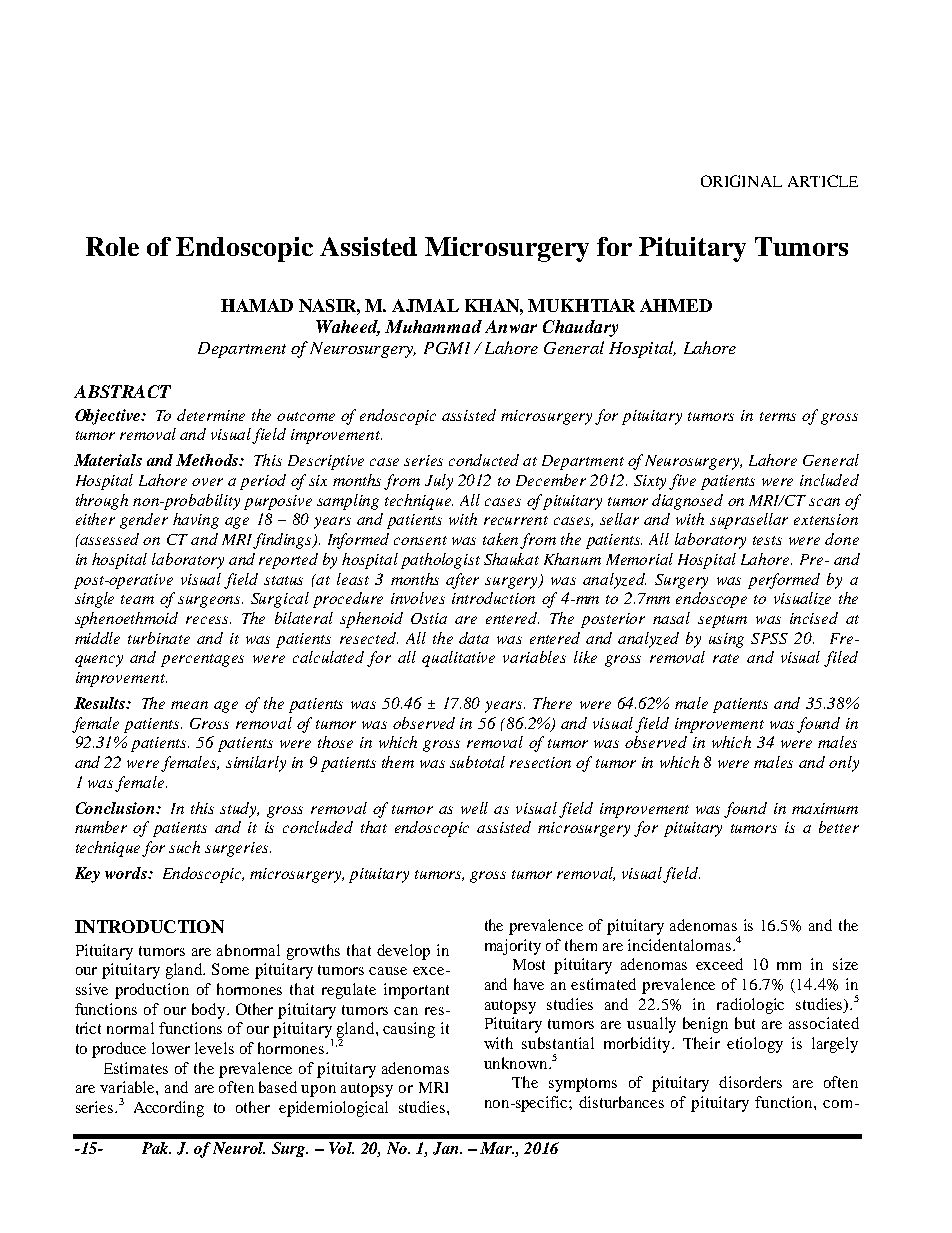 The width and height of the screenshot is (952, 1233). Describe the element at coordinates (184, 847) in the screenshot. I see `such` at that location.
